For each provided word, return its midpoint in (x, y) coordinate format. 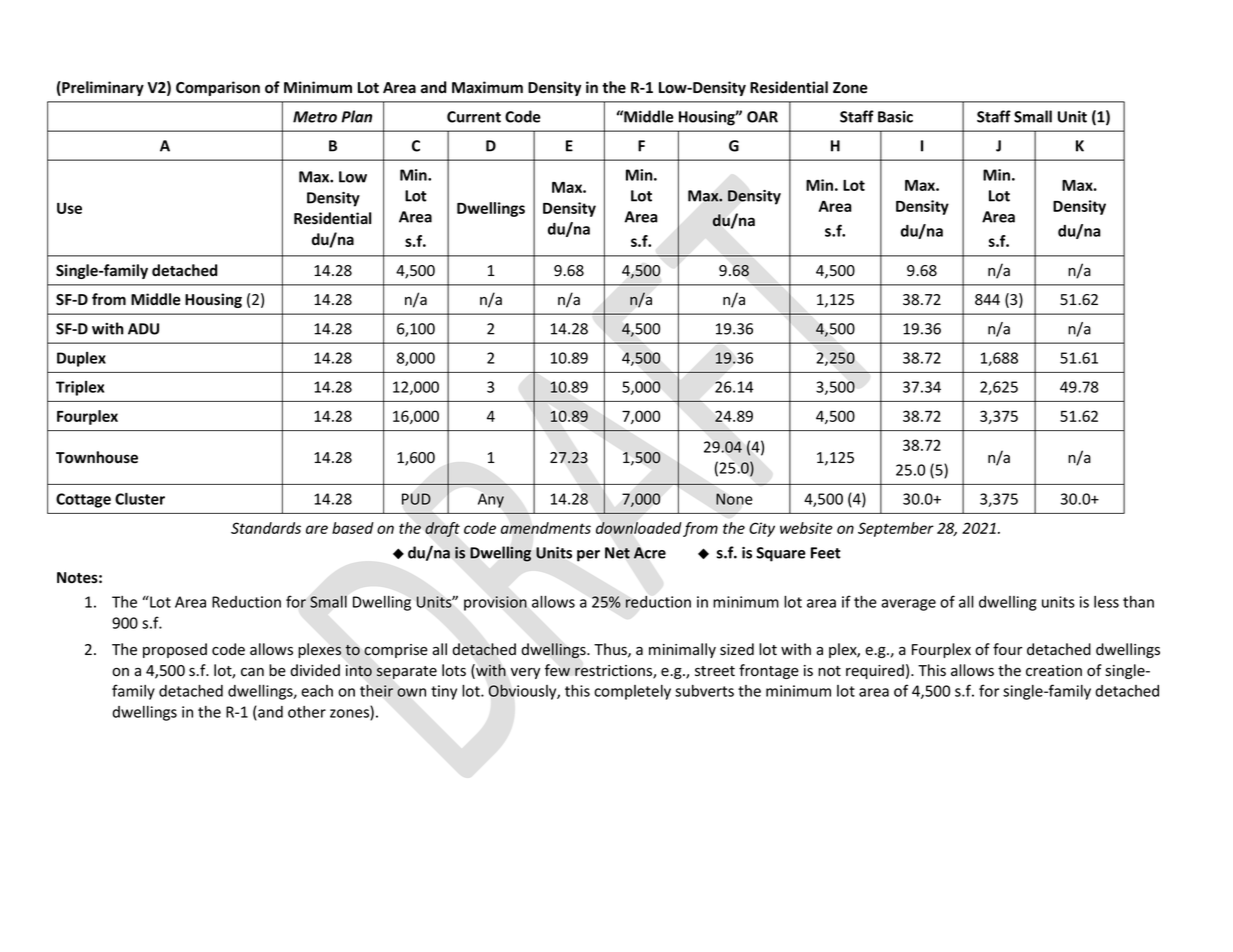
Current (474, 117)
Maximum (487, 87)
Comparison (218, 88)
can (252, 672)
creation (1054, 671)
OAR (762, 117)
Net (617, 553)
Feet (826, 553)
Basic (895, 117)
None (734, 499)
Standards (266, 528)
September (896, 529)
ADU (143, 329)
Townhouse (97, 457)
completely (632, 692)
